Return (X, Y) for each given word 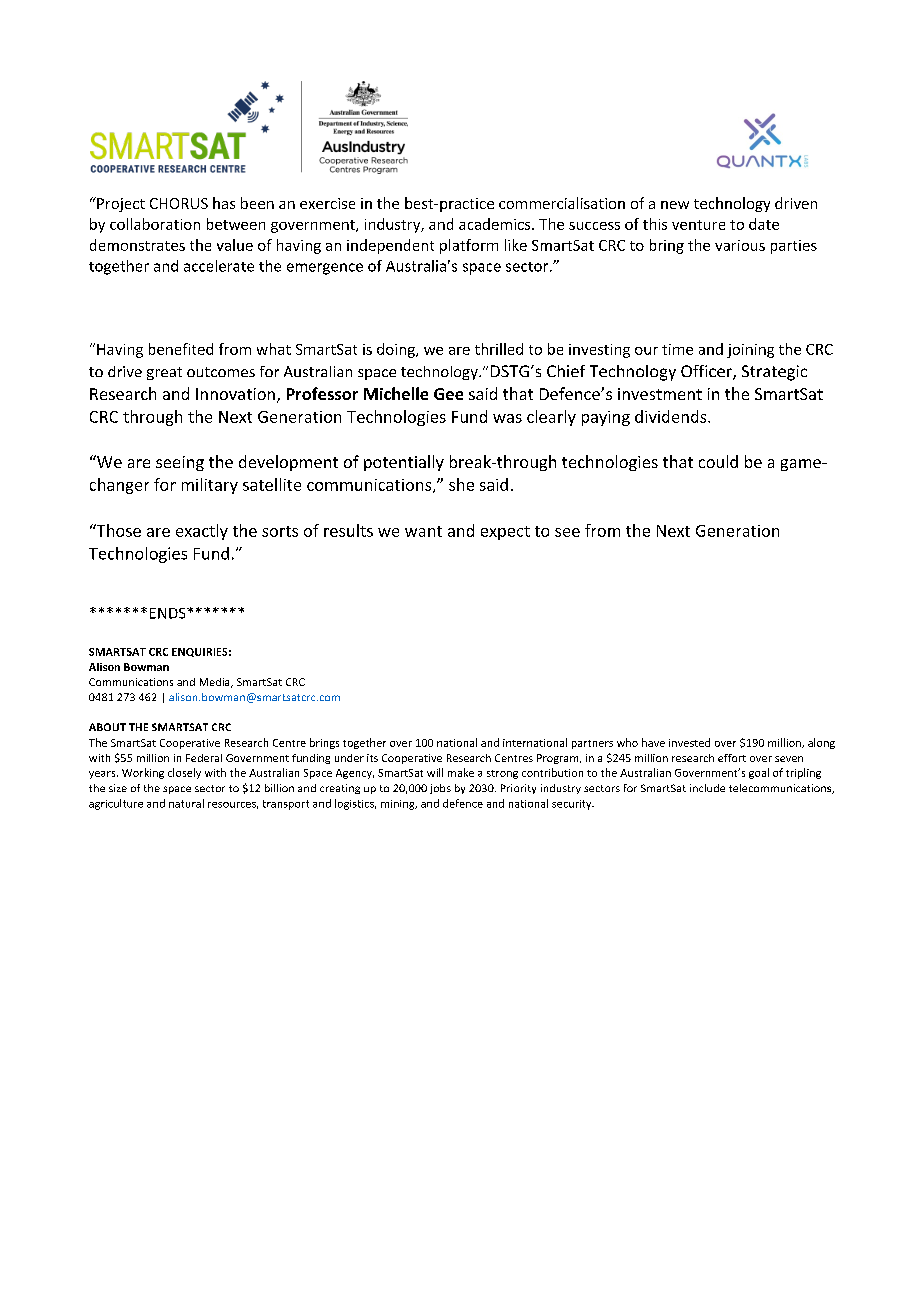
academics (496, 224)
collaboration (155, 224)
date (764, 224)
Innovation (235, 394)
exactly (202, 532)
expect (505, 533)
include (707, 788)
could (718, 461)
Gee (448, 394)
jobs (440, 789)
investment (660, 394)
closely (184, 773)
